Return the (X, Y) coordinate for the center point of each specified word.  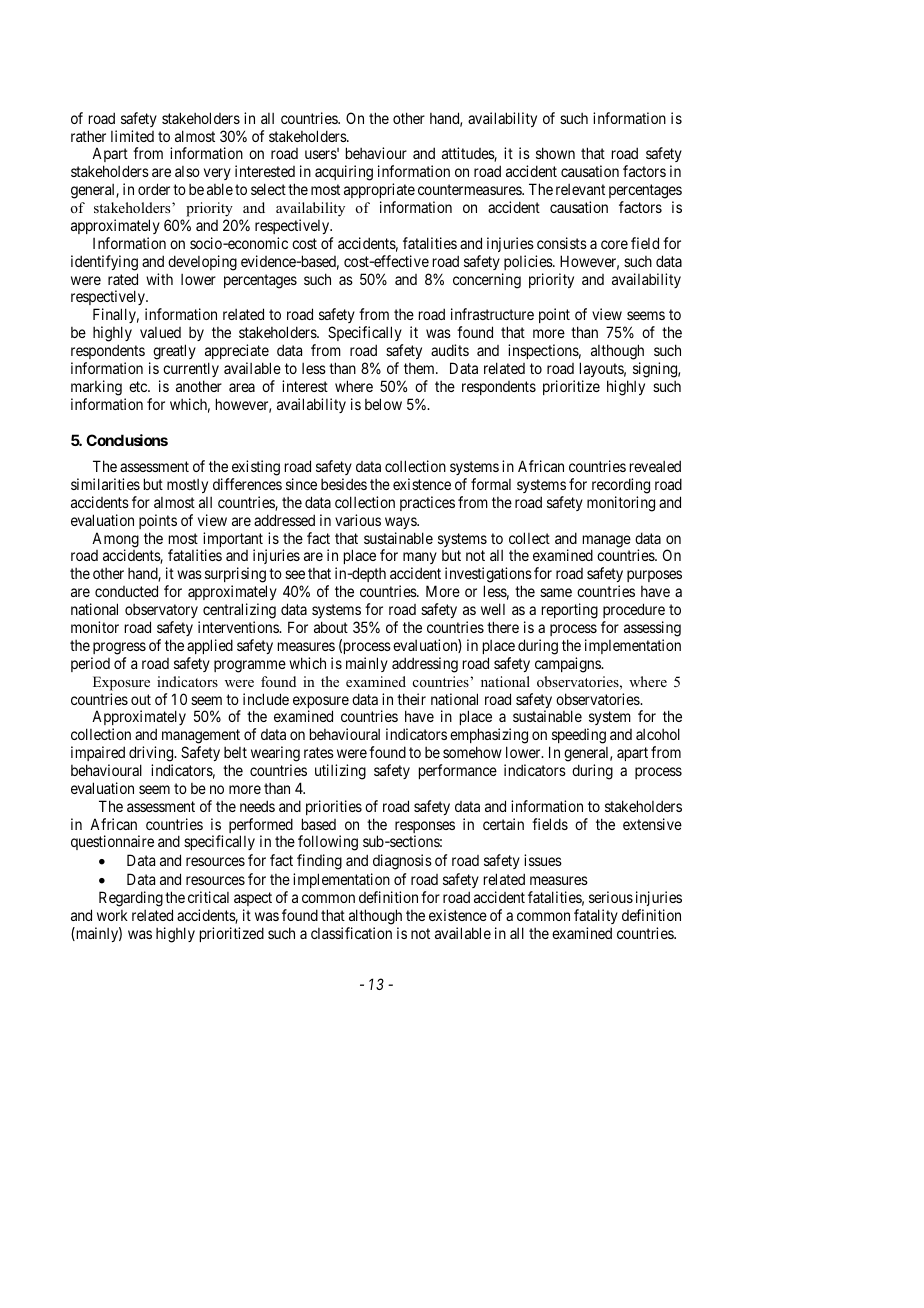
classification (351, 933)
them (420, 368)
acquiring (344, 173)
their (411, 699)
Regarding (131, 899)
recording (621, 486)
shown (555, 153)
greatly (174, 352)
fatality (596, 916)
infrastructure (492, 314)
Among (115, 541)
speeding (577, 737)
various (358, 520)
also (187, 171)
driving (152, 754)
